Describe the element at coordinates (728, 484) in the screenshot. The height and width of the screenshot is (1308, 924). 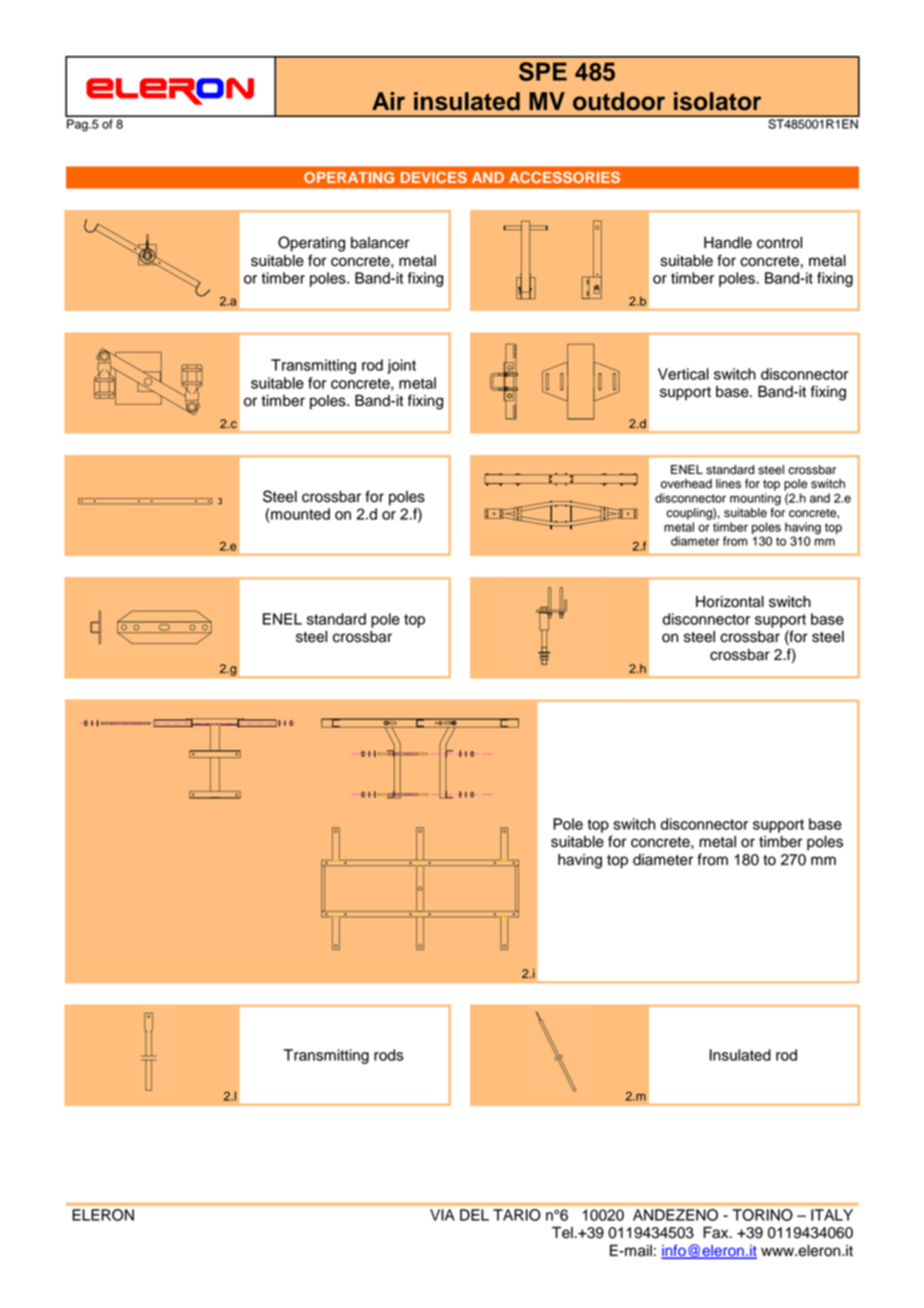
I see `lines` at that location.
